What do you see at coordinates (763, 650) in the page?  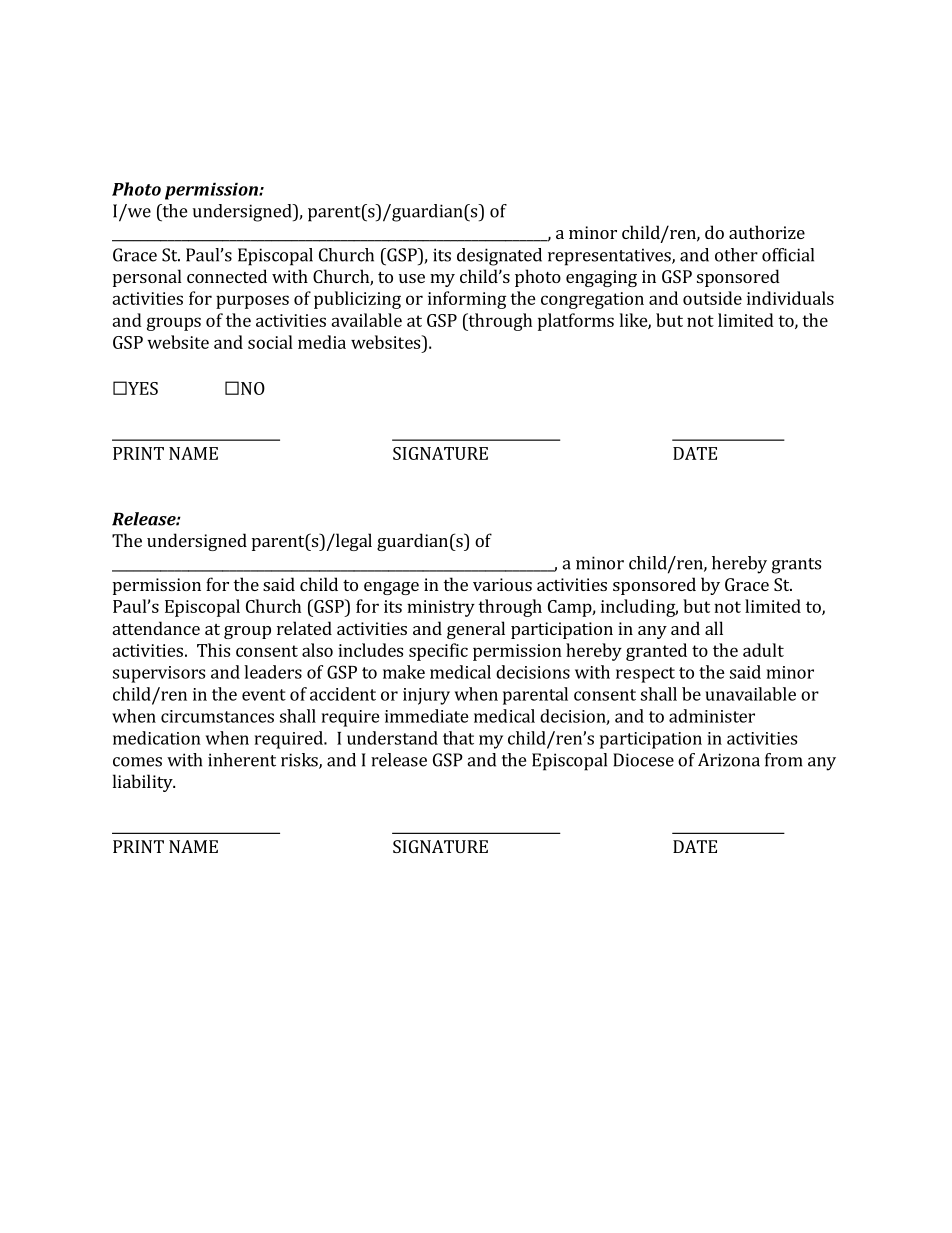 I see `adult` at bounding box center [763, 650].
